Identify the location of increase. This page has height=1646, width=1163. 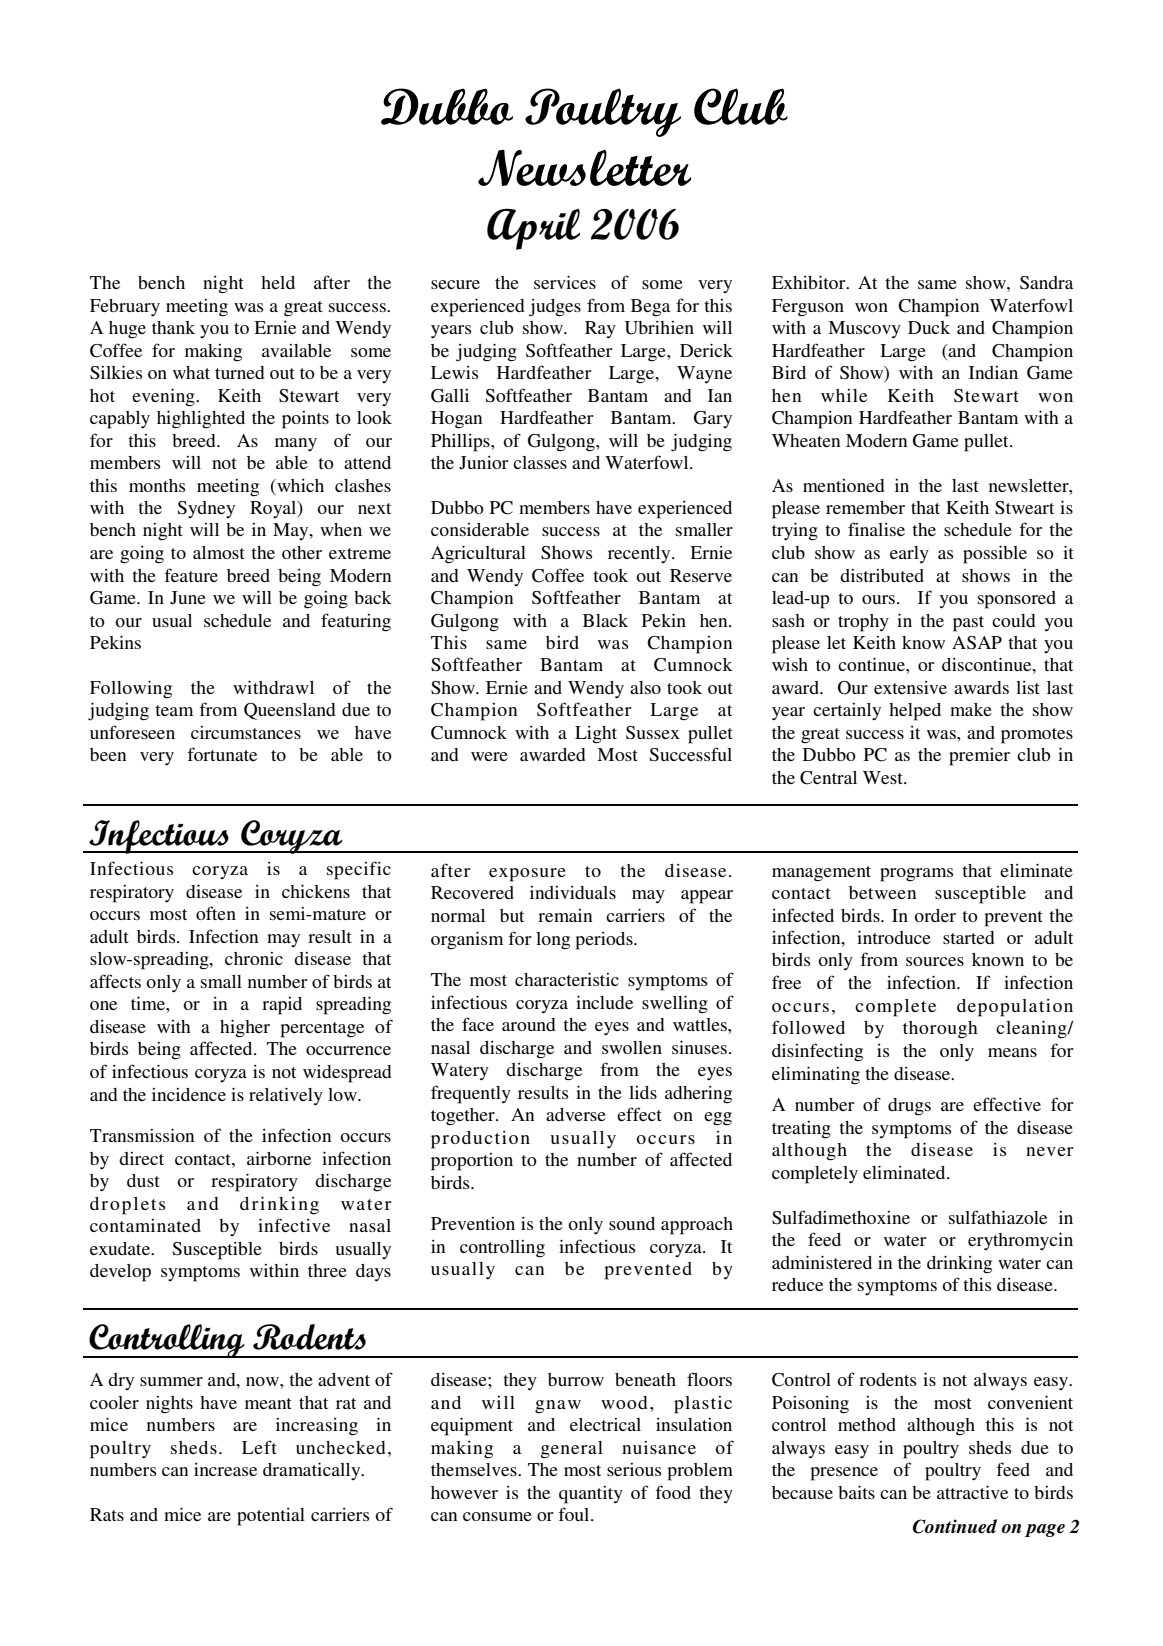
(225, 1469).
